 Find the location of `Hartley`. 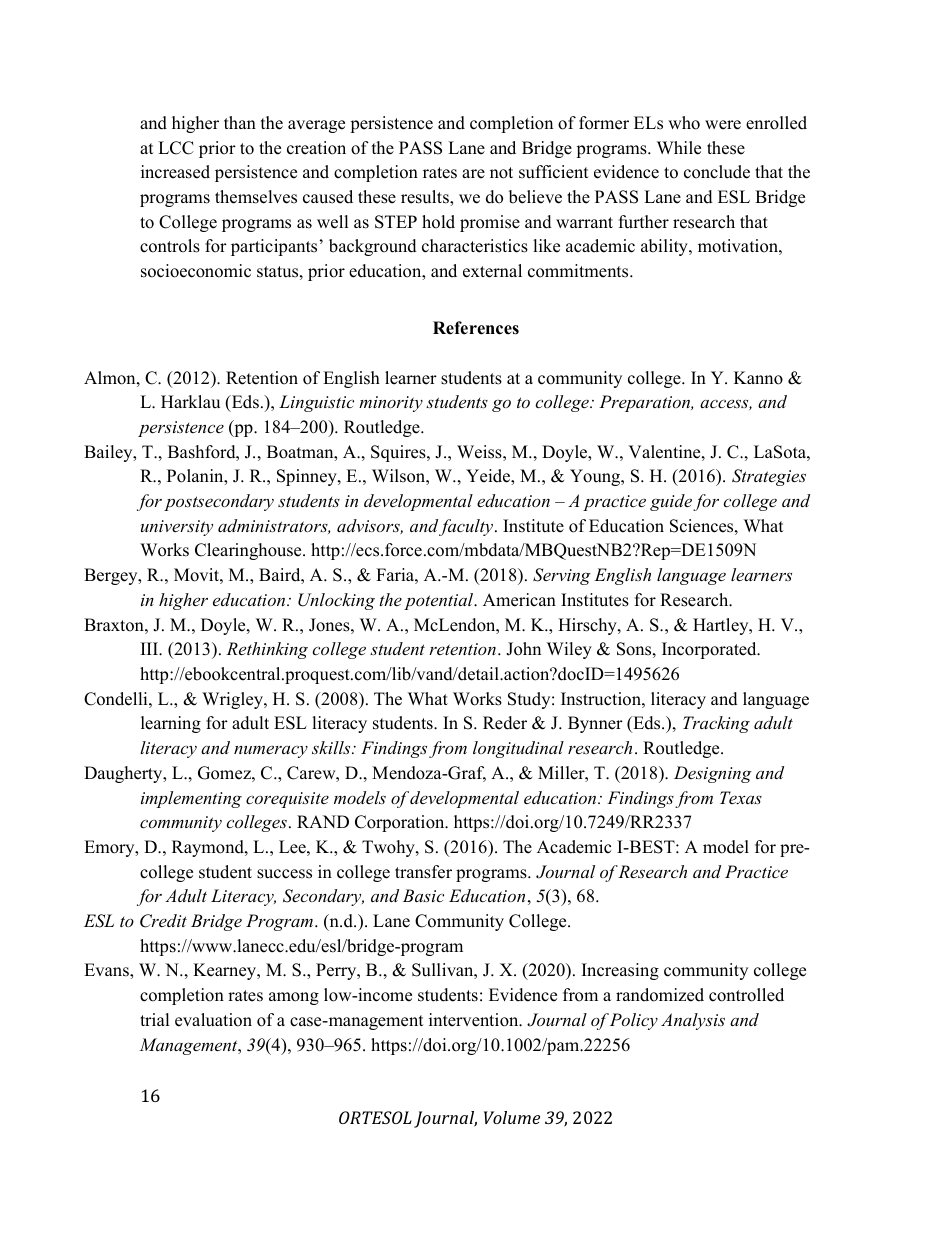

Hartley is located at coordinates (722, 626).
